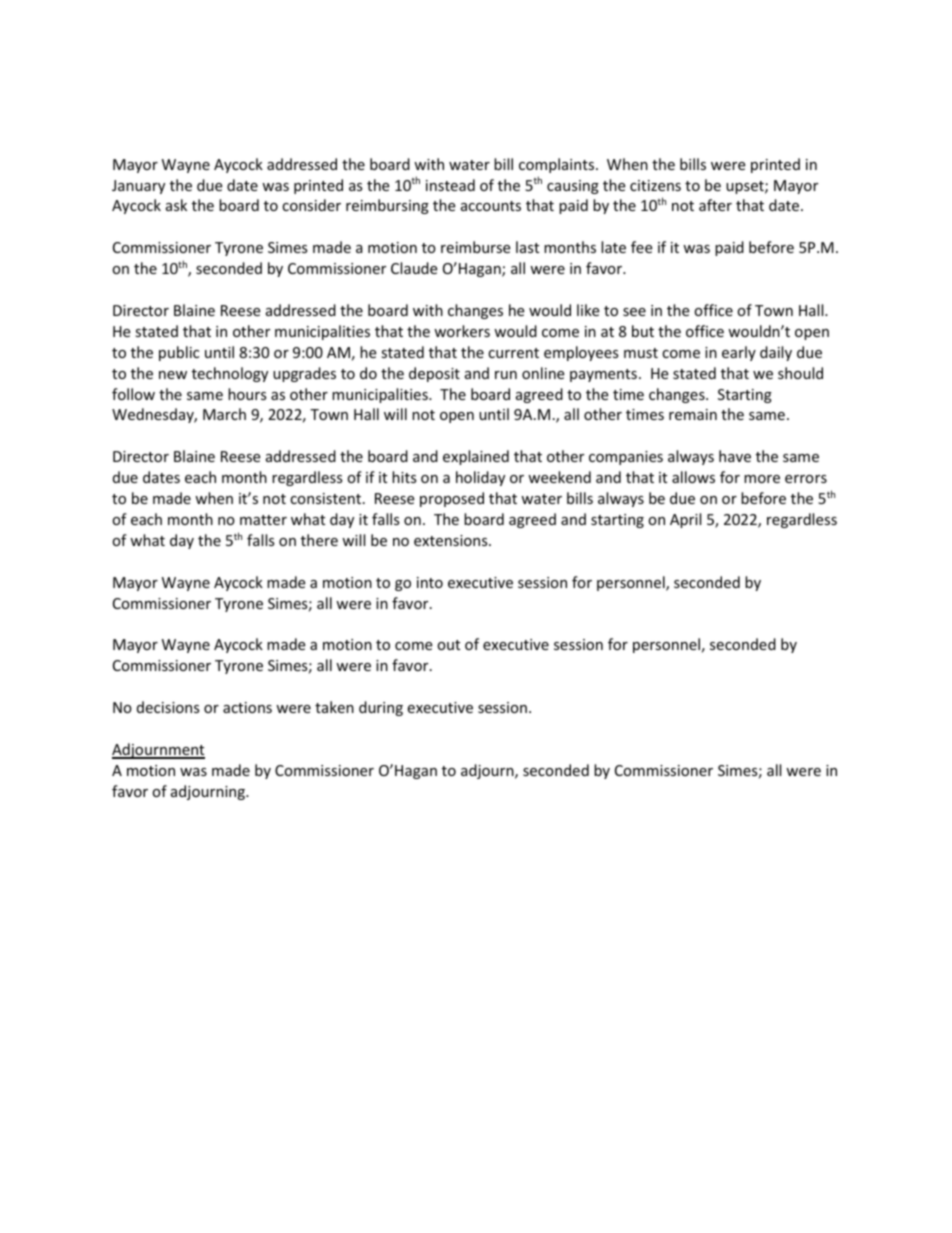 This screenshot has width=952, height=1233. I want to click on ask, so click(176, 205).
